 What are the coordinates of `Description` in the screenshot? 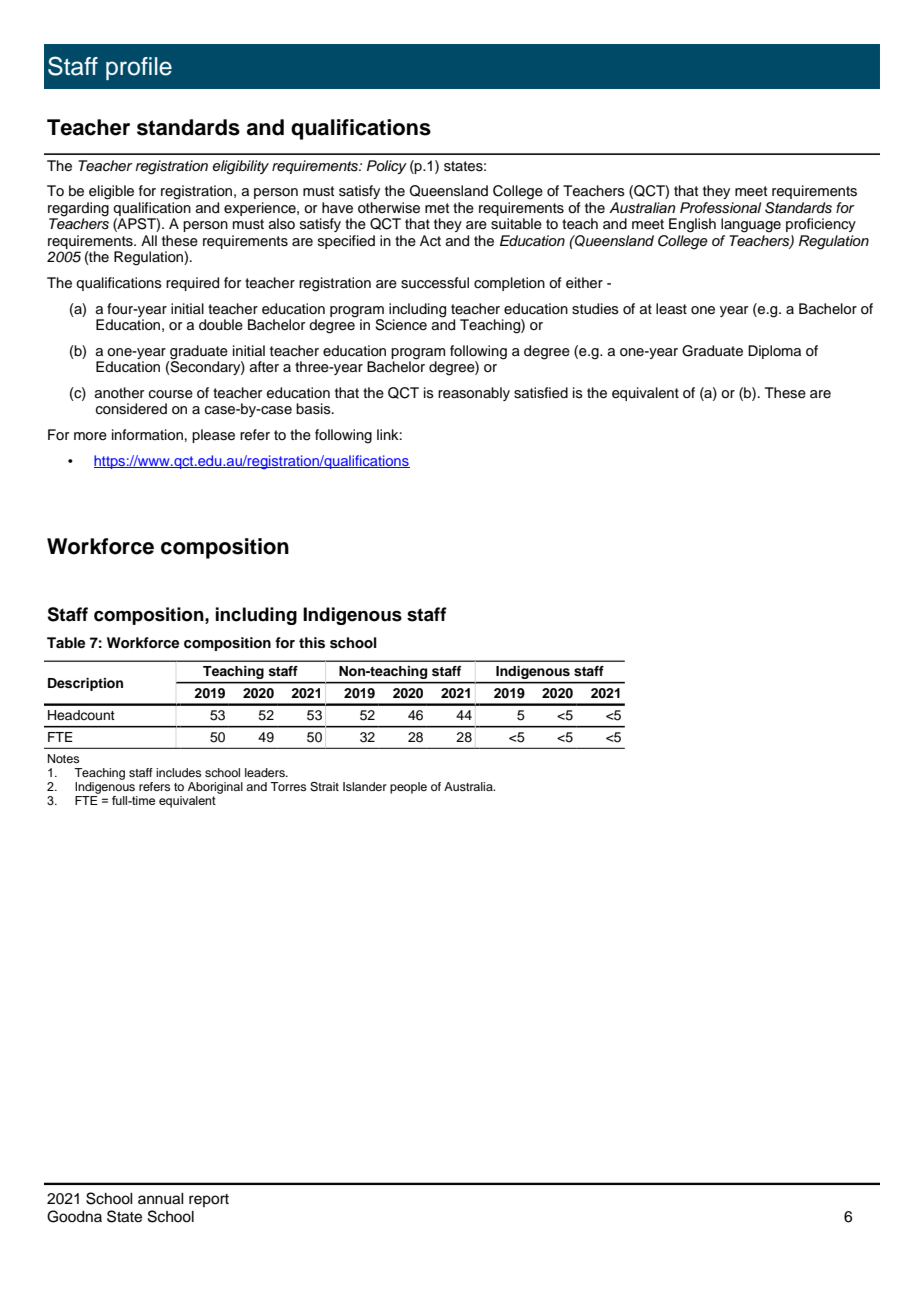 It's located at (85, 684).
